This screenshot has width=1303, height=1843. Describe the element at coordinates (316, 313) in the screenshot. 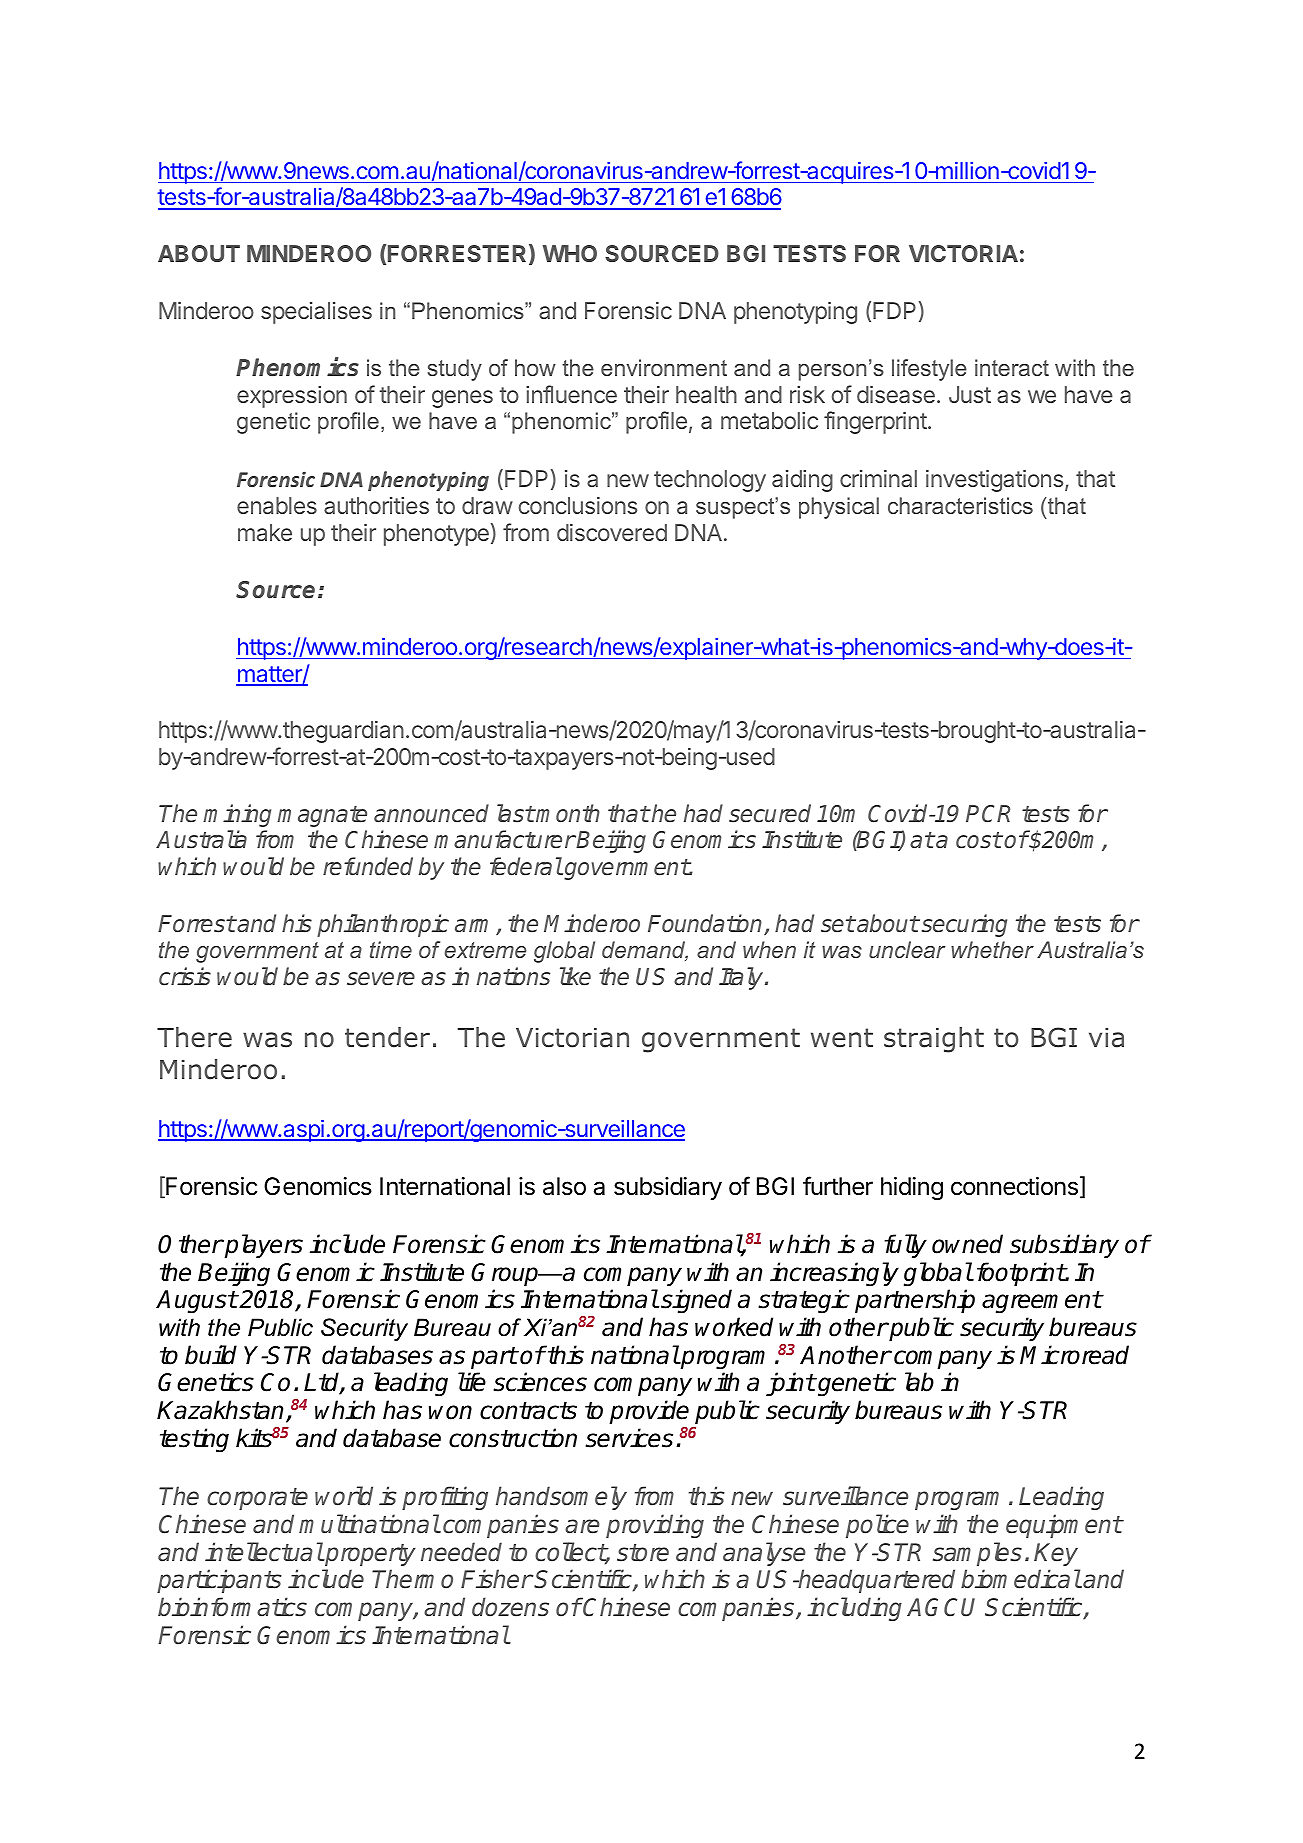

I see `specialises` at that location.
